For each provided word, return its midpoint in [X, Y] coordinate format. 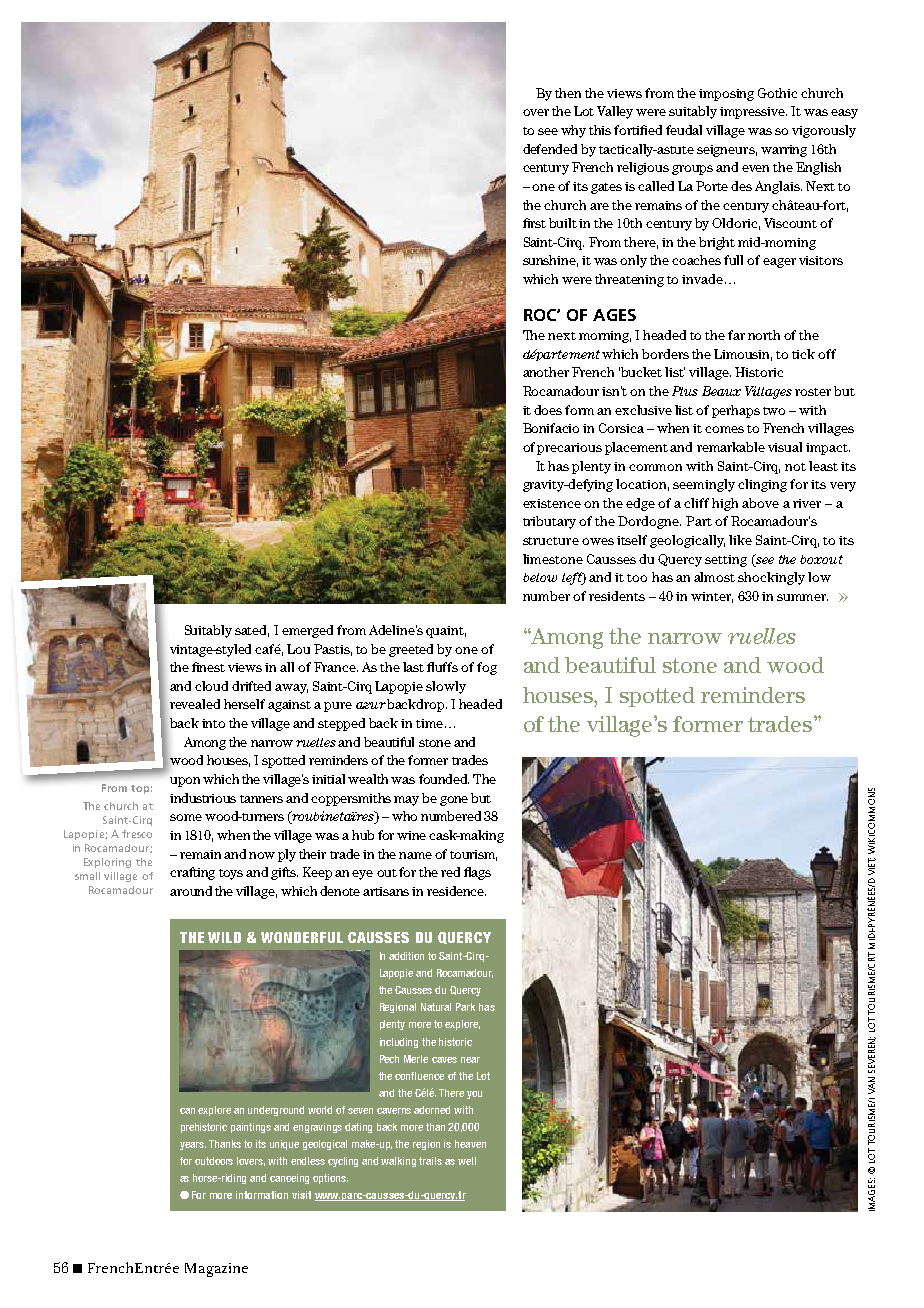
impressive [753, 113]
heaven [470, 1144]
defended [550, 149]
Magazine [216, 1270]
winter [712, 597]
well [467, 1161]
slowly [446, 687]
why [573, 131]
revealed [195, 704]
